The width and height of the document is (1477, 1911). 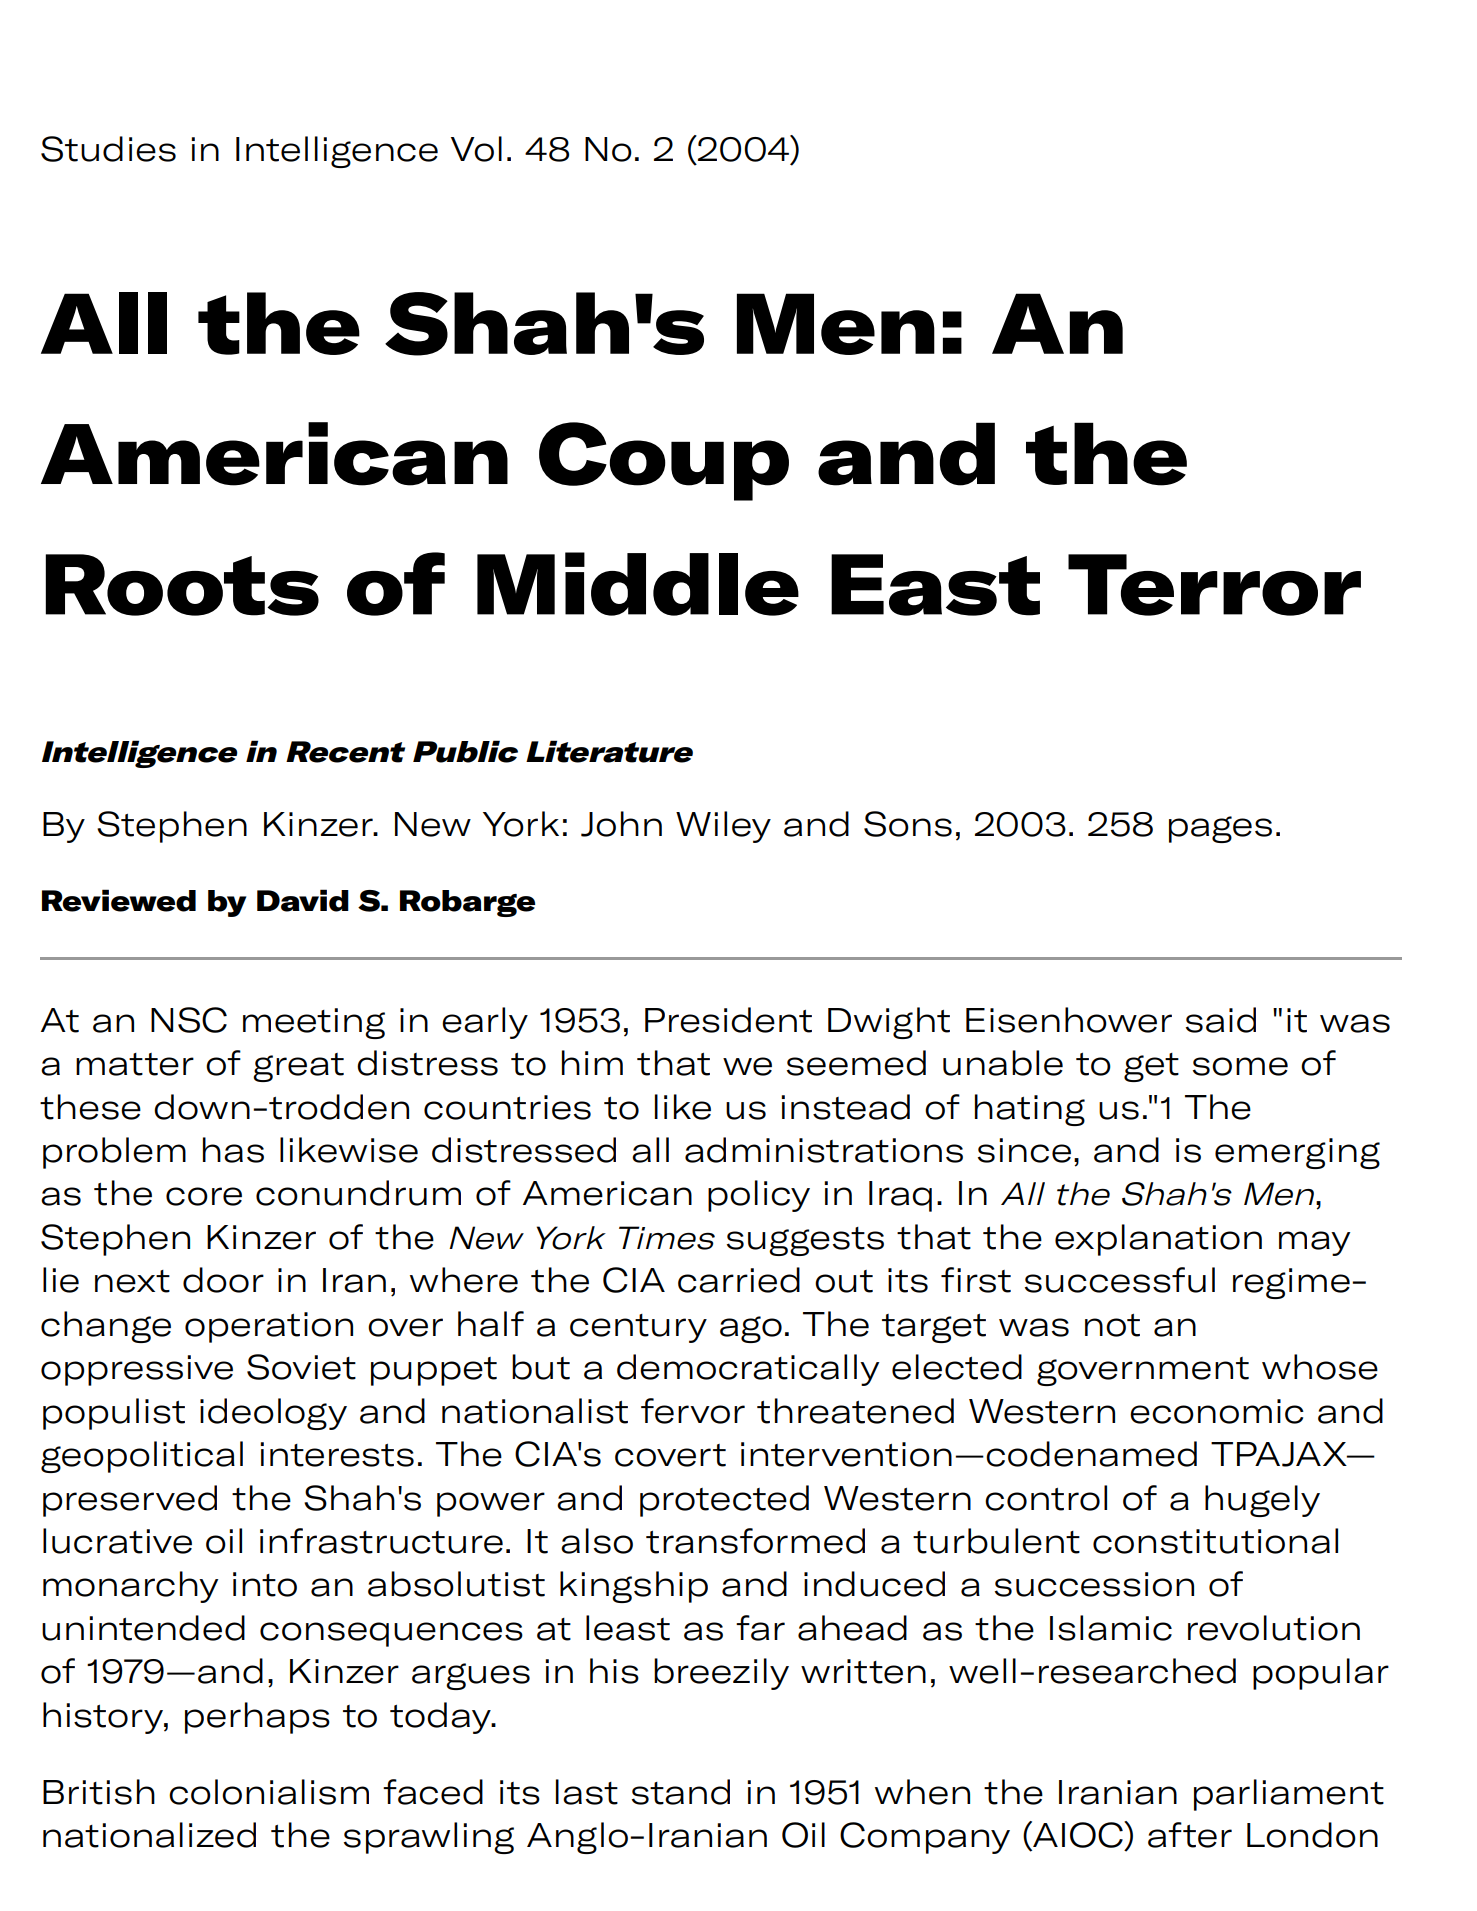 I want to click on door, so click(x=223, y=1280).
